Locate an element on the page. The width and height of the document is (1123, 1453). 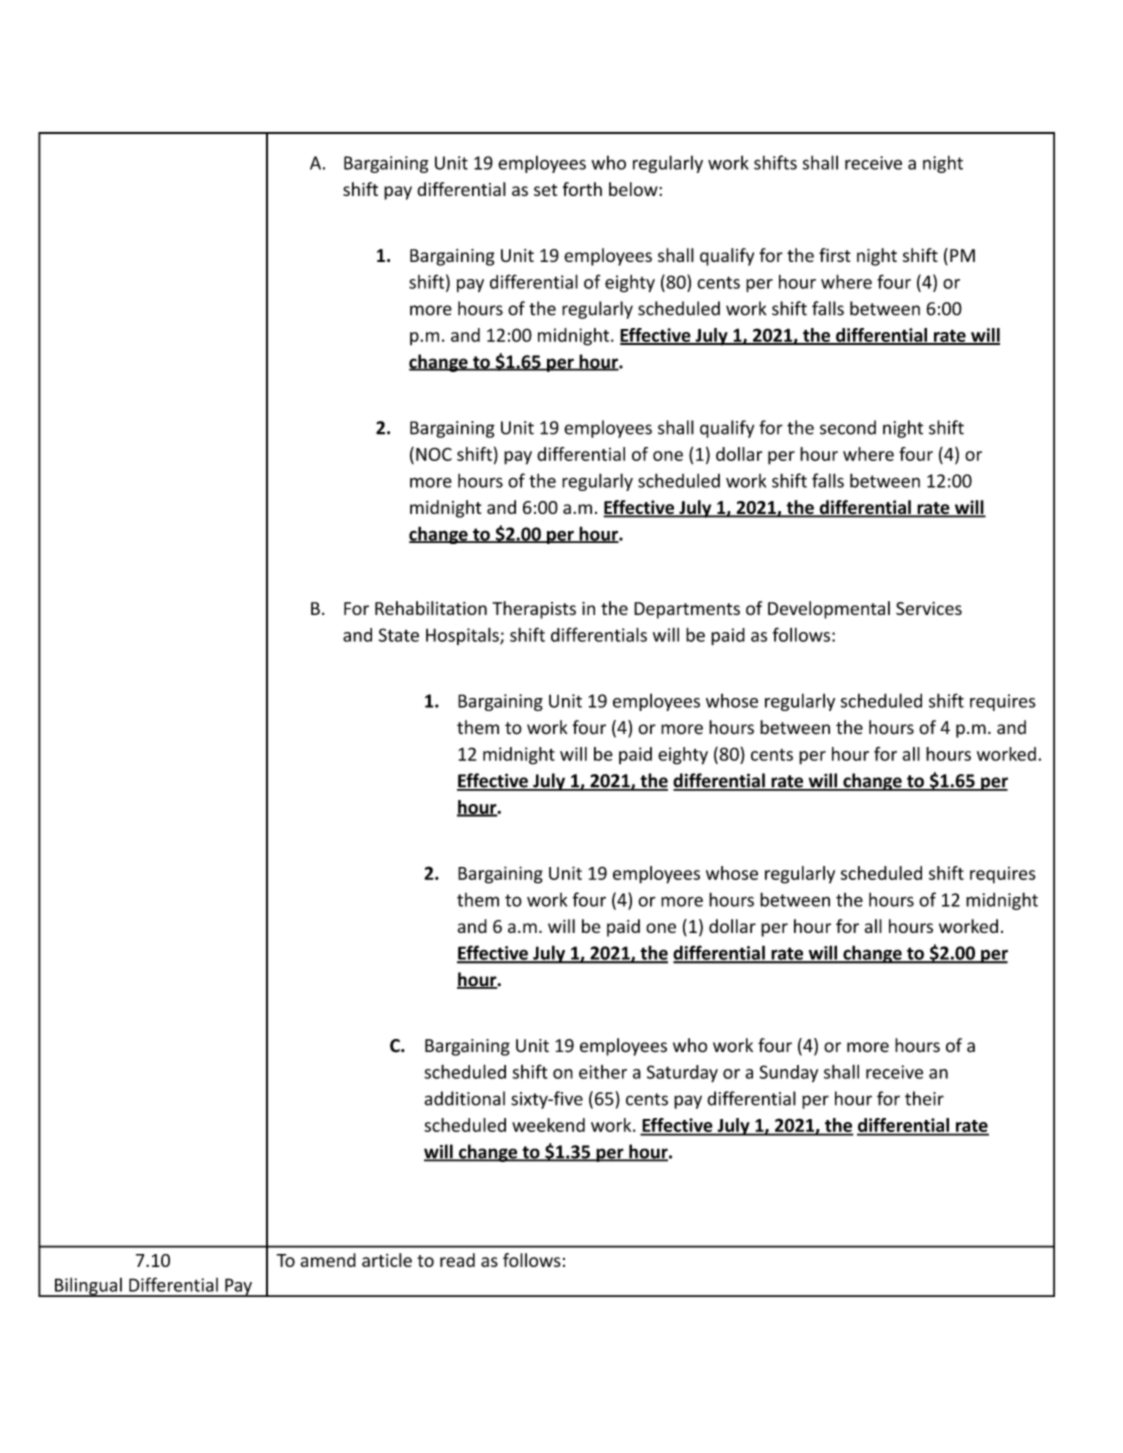
set is located at coordinates (545, 190).
